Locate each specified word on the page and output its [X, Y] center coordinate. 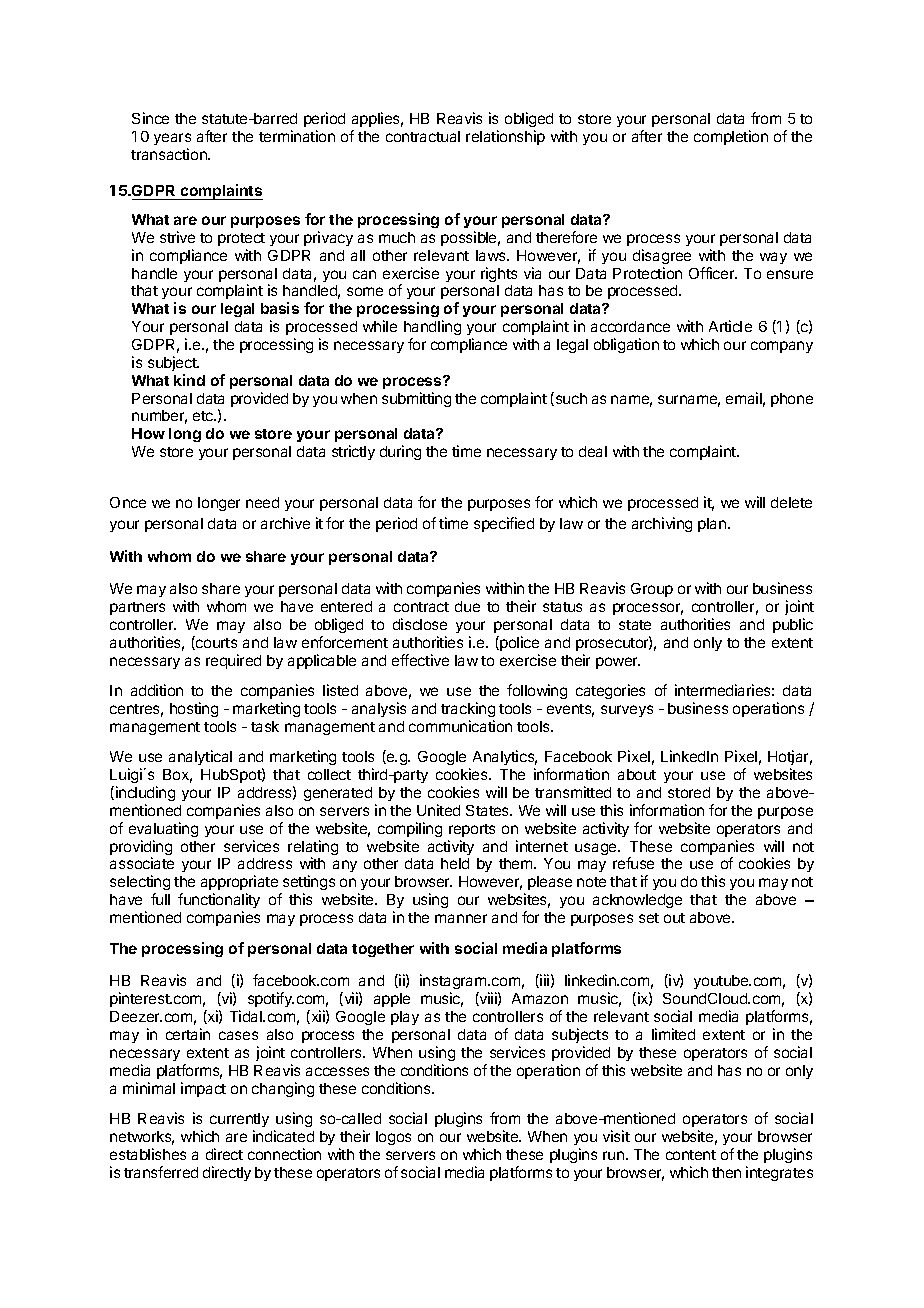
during [400, 452]
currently [239, 1120]
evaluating [163, 829]
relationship [505, 137]
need [262, 502]
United [438, 810]
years [172, 139]
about [637, 774]
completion [731, 137]
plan [712, 525]
